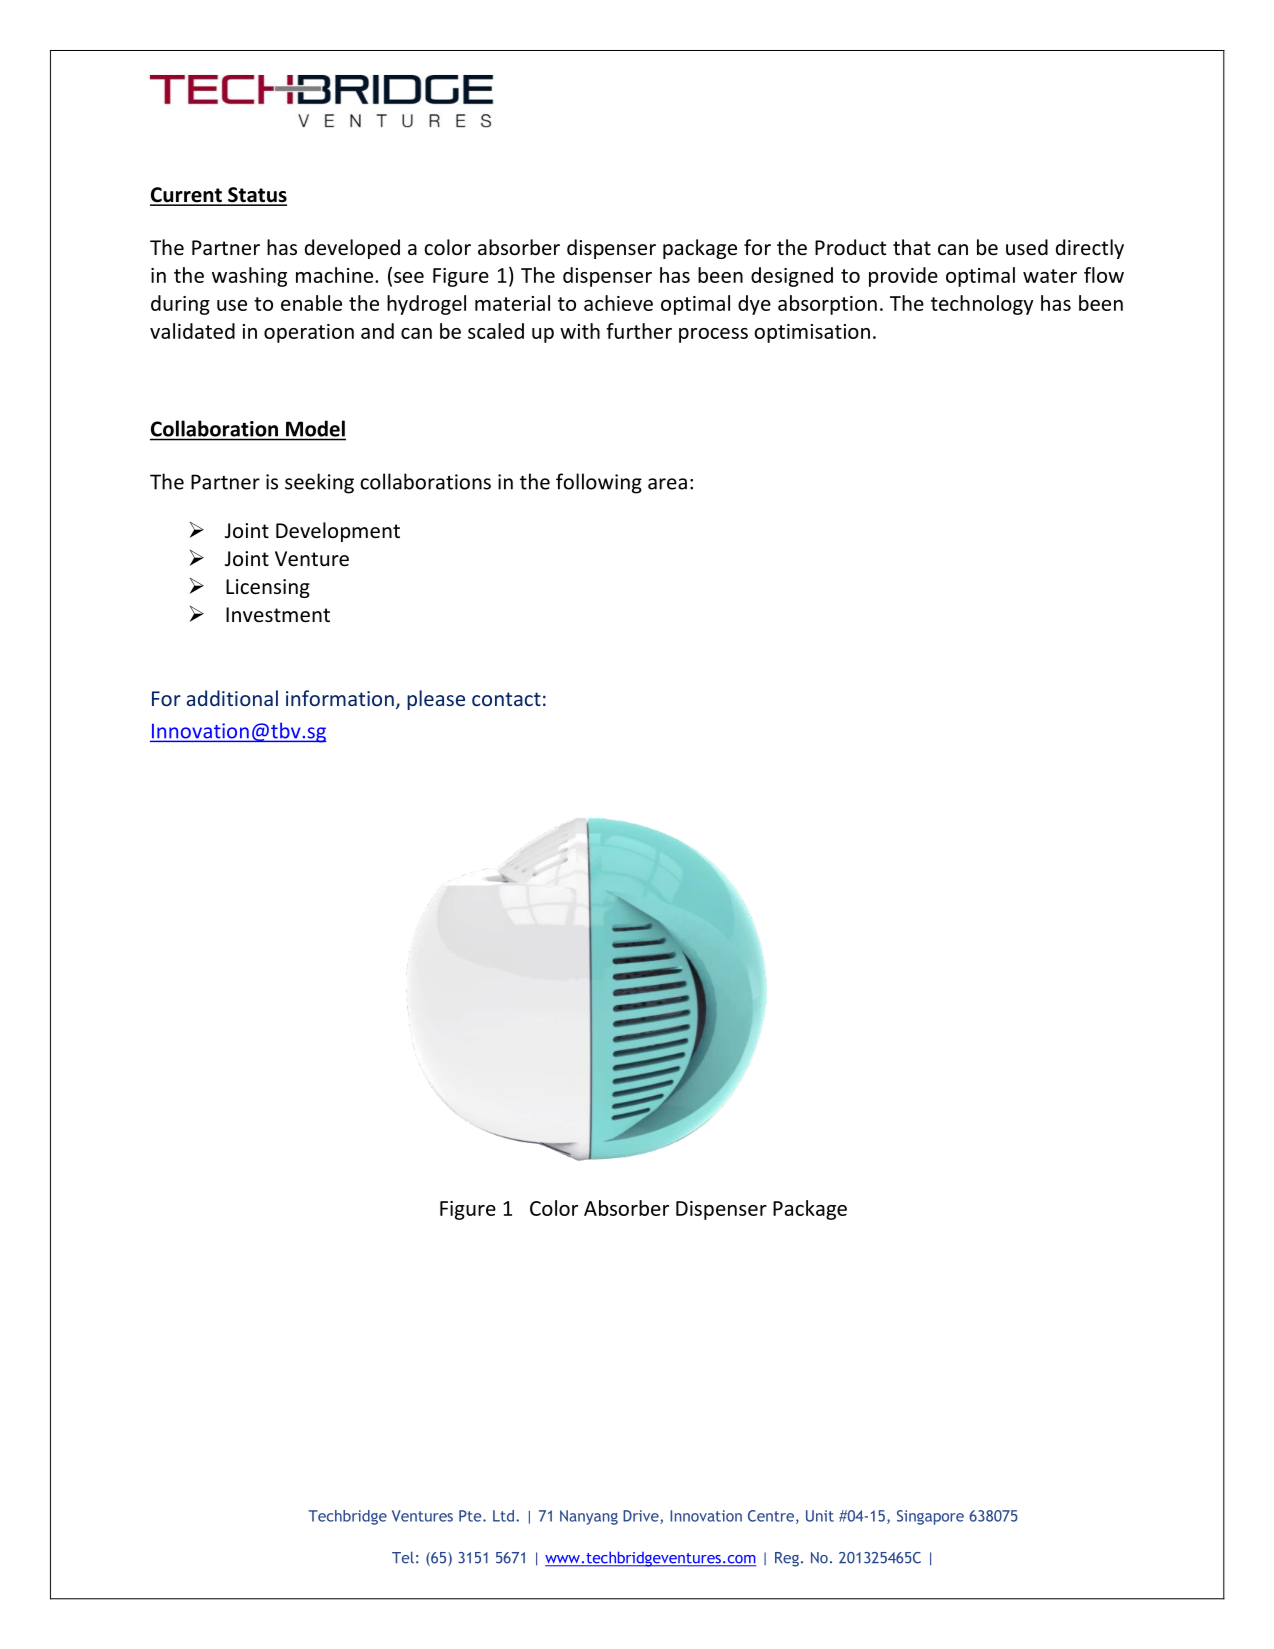 The height and width of the image is (1649, 1274). I want to click on information, so click(340, 698).
